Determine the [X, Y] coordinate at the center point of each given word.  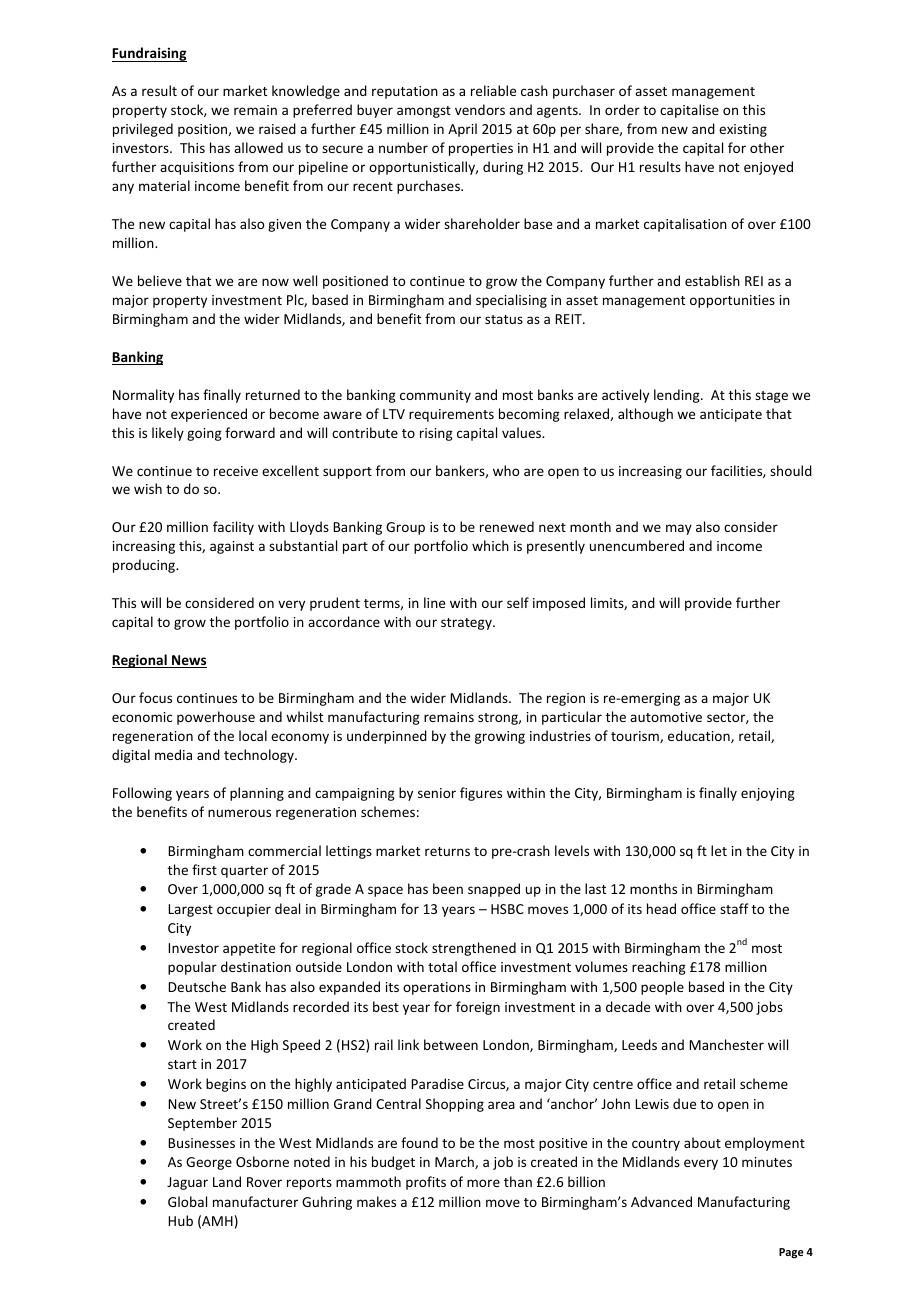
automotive [666, 717]
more [483, 1183]
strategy [467, 624]
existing [743, 130]
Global [187, 1201]
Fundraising [149, 54]
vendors [480, 109]
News [188, 661]
